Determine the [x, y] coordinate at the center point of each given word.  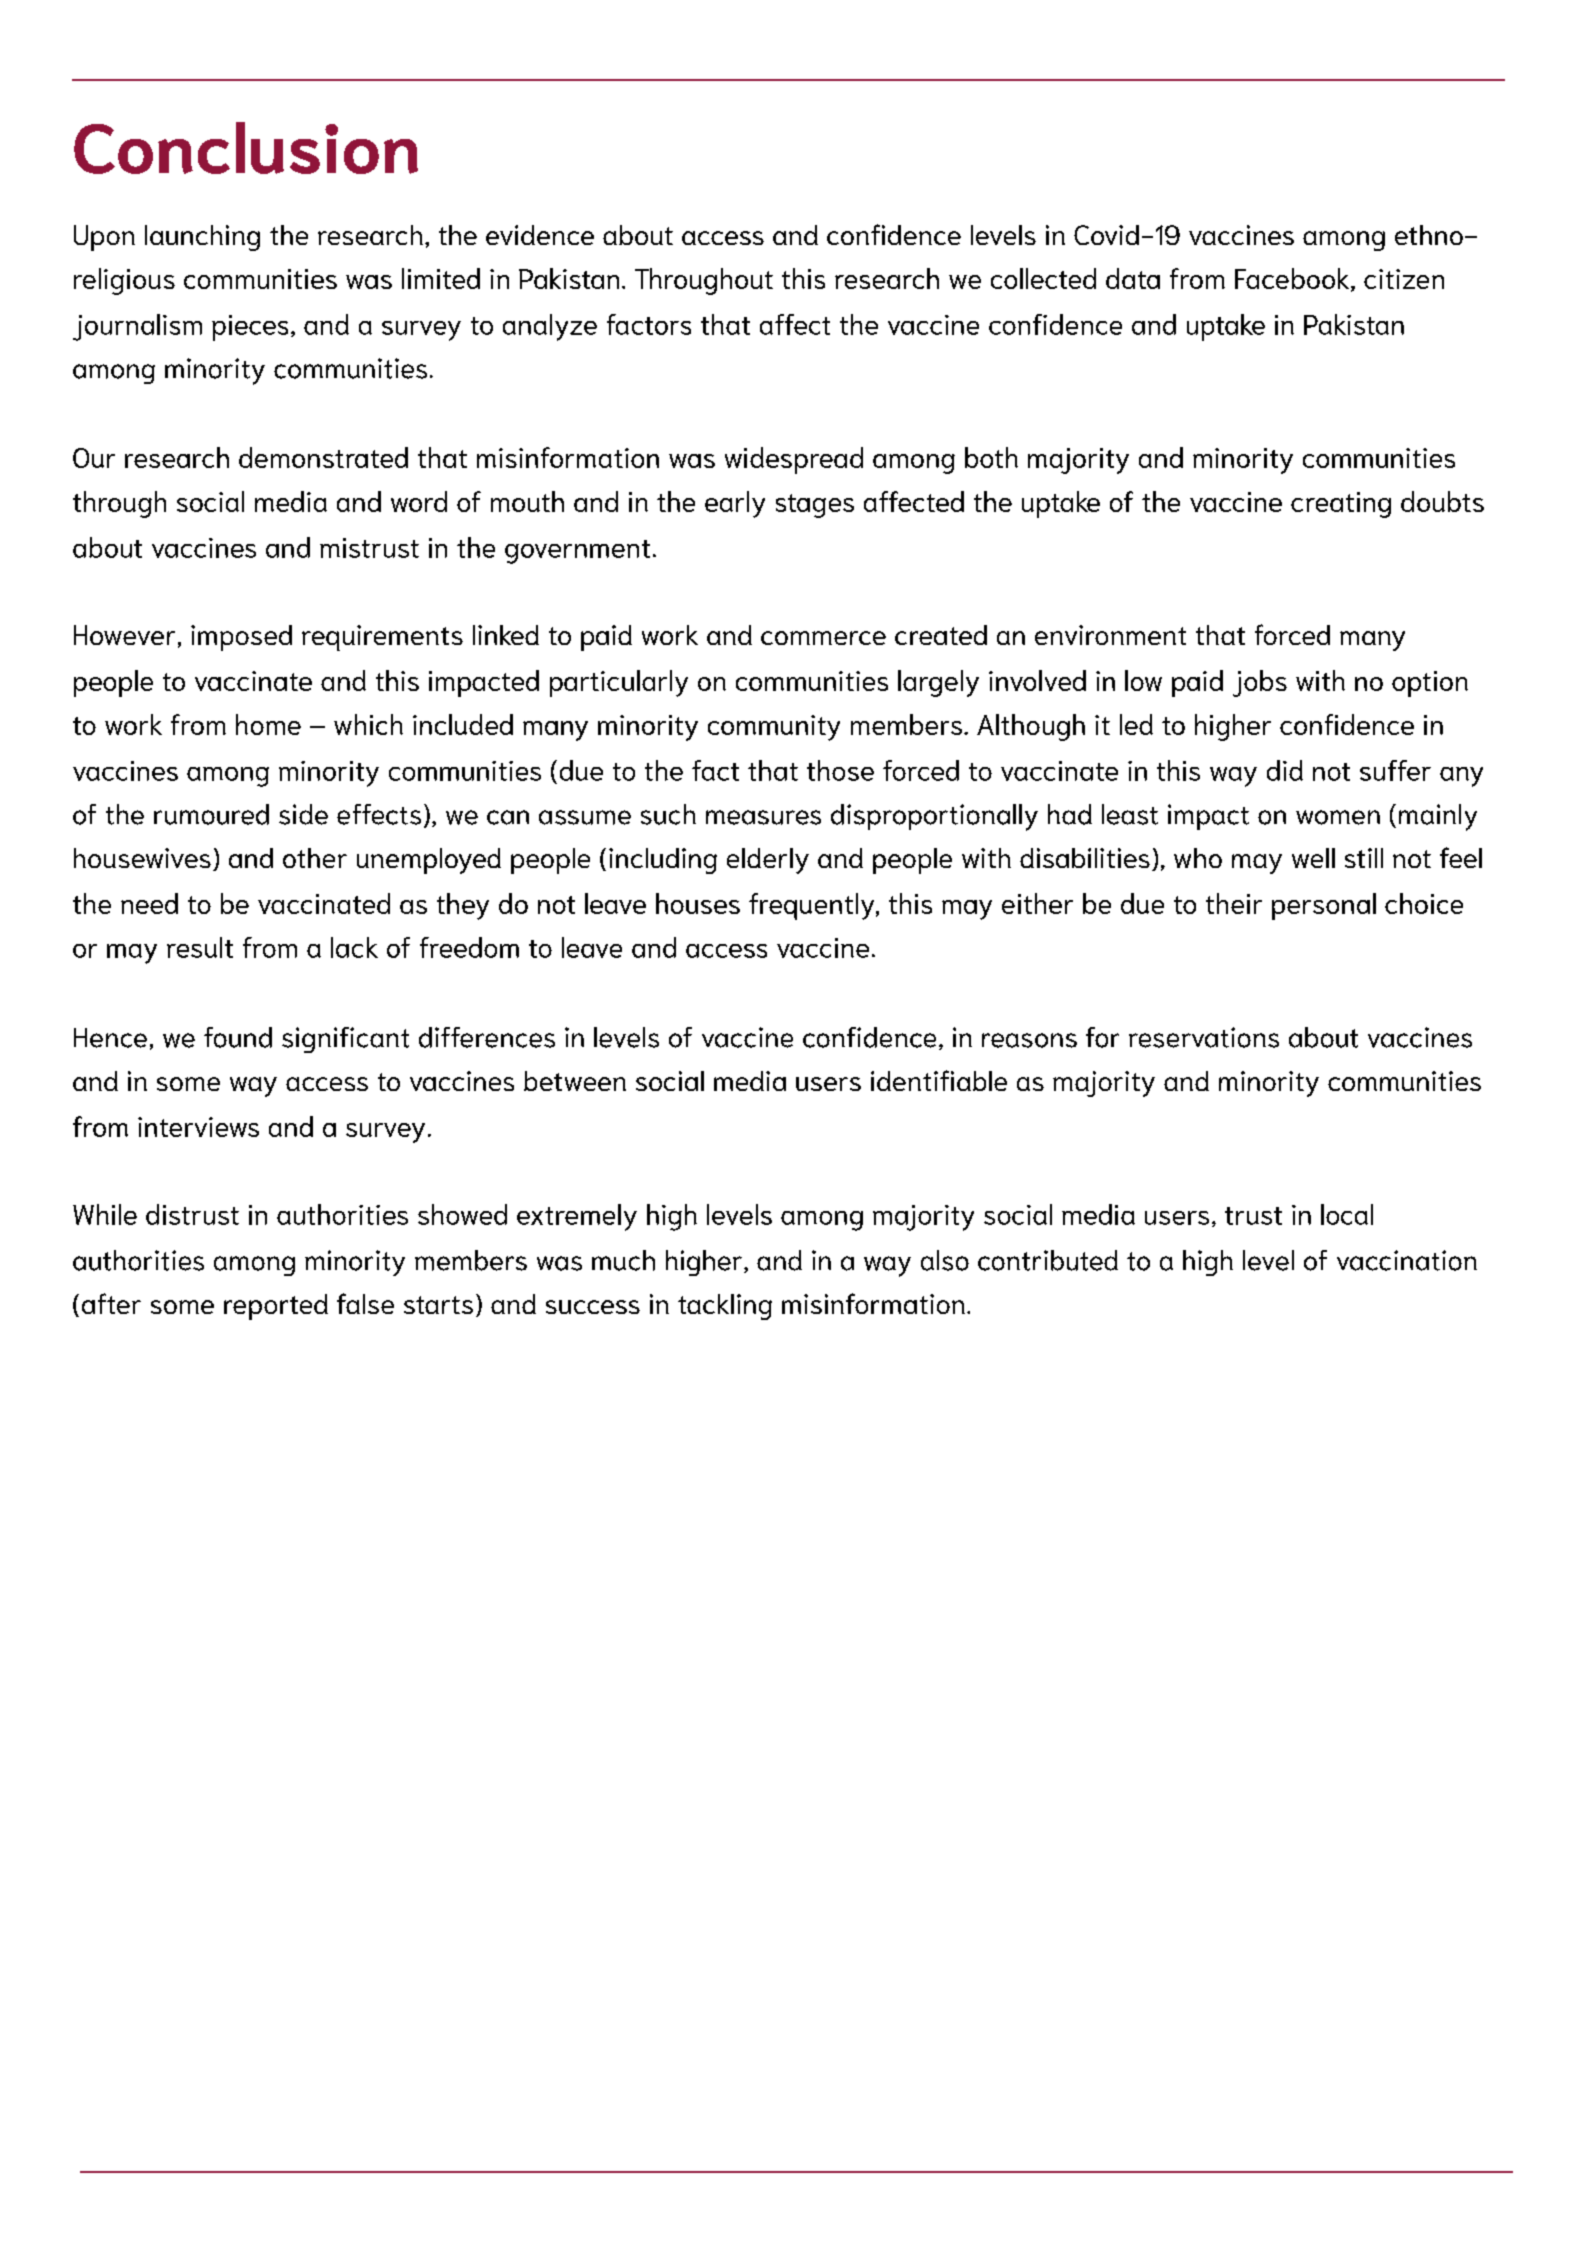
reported [276, 1307]
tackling [725, 1307]
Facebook [1293, 279]
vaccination [1407, 1260]
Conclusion [246, 148]
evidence [540, 235]
